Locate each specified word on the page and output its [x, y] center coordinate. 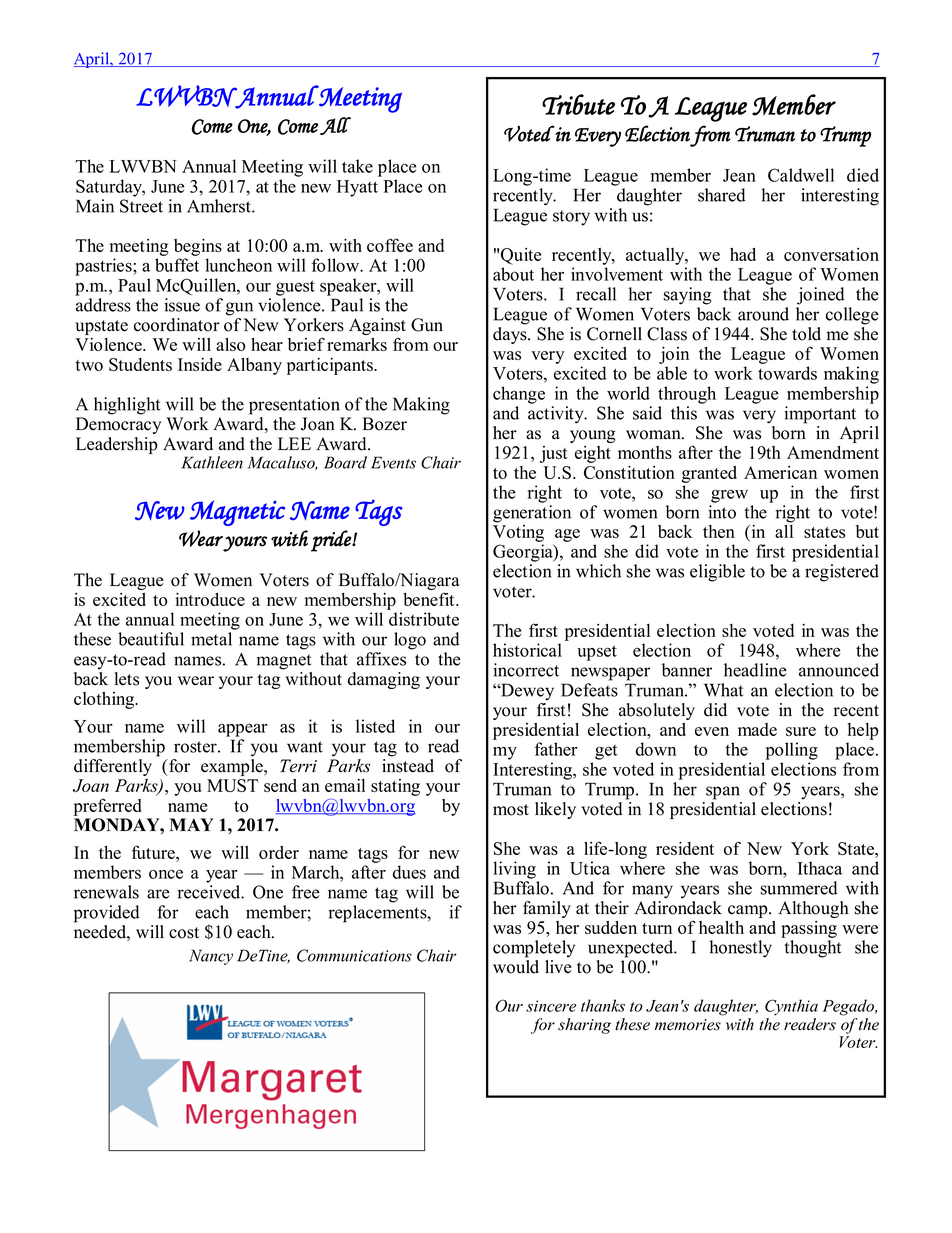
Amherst [220, 206]
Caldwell [801, 175]
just [554, 454]
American [780, 472]
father [556, 749]
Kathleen [212, 462]
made [757, 729]
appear [243, 730]
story [571, 218]
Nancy [211, 957]
